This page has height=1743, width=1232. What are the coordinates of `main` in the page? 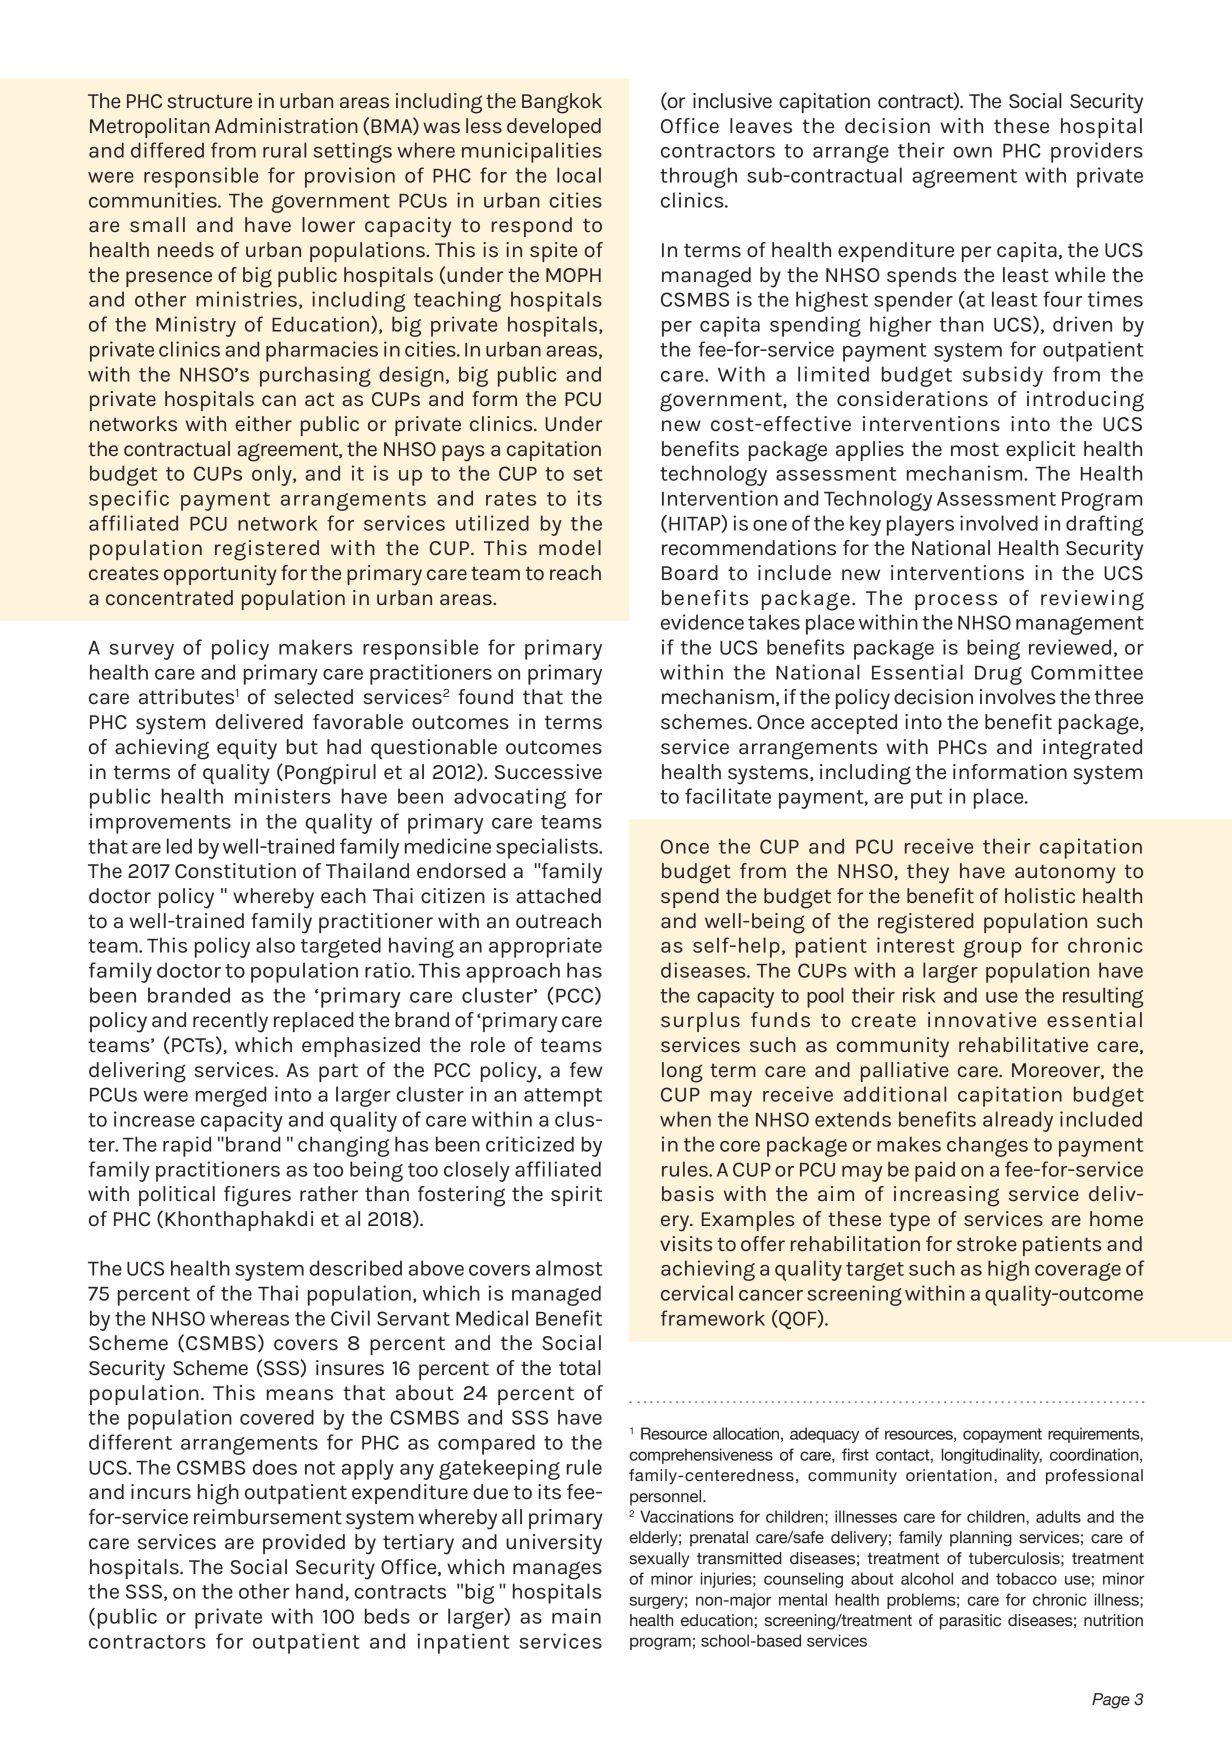 It's located at (576, 1616).
